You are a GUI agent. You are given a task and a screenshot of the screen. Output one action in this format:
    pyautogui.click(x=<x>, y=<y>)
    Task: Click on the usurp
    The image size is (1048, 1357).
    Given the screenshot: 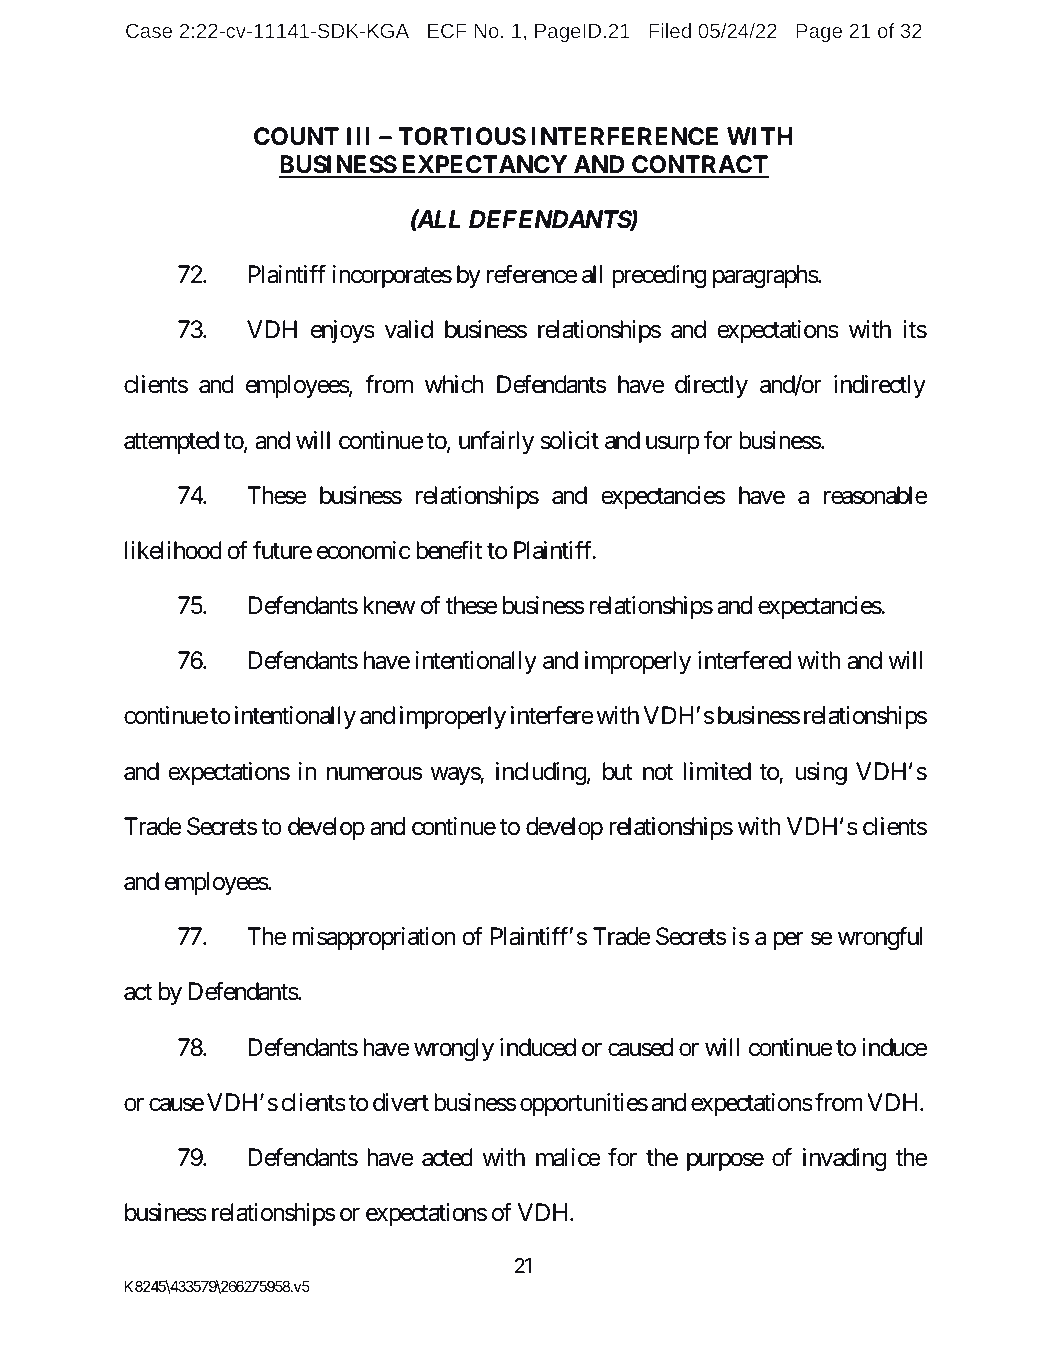 What is the action you would take?
    pyautogui.click(x=673, y=445)
